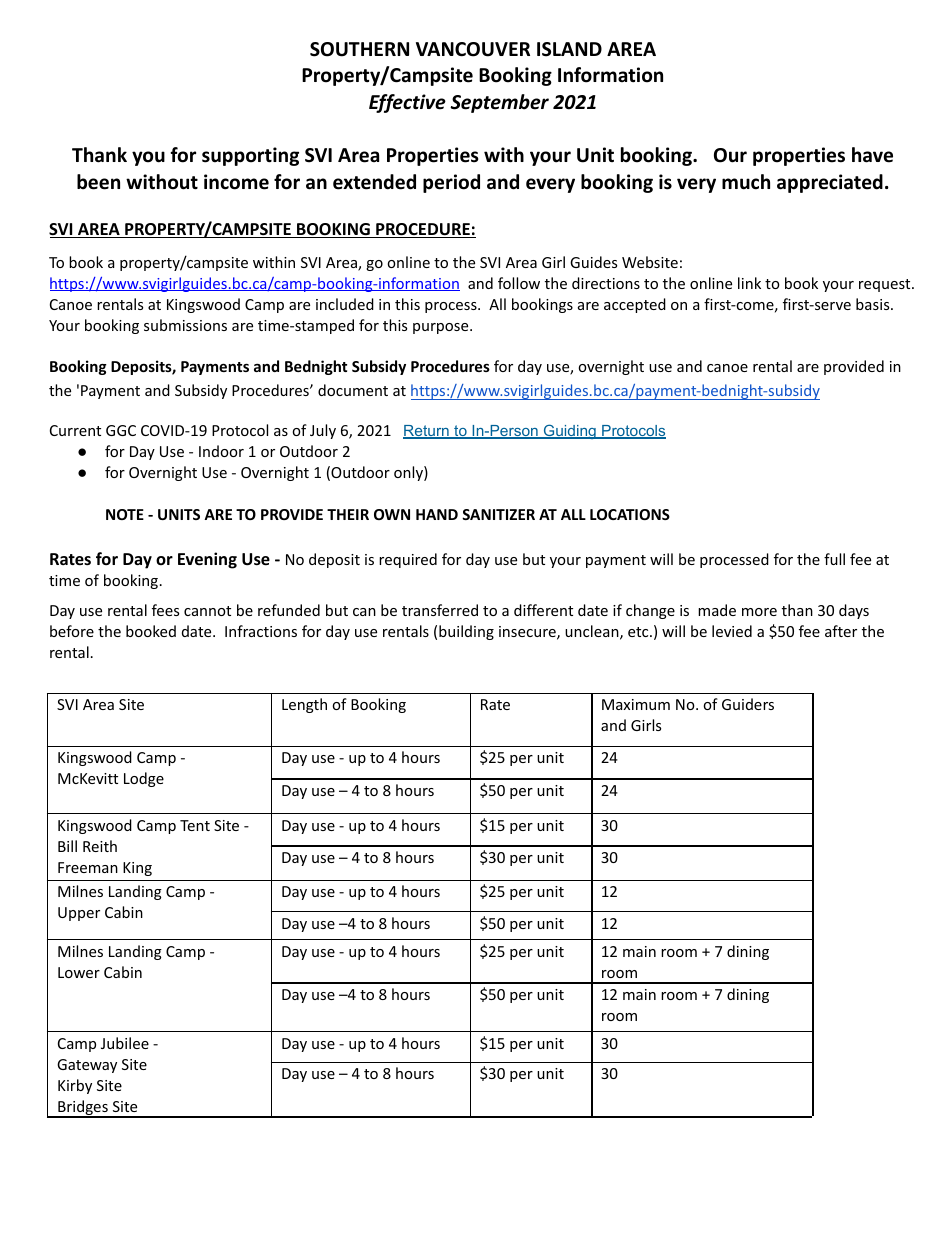 The width and height of the screenshot is (952, 1233). What do you see at coordinates (834, 559) in the screenshot?
I see `full` at bounding box center [834, 559].
